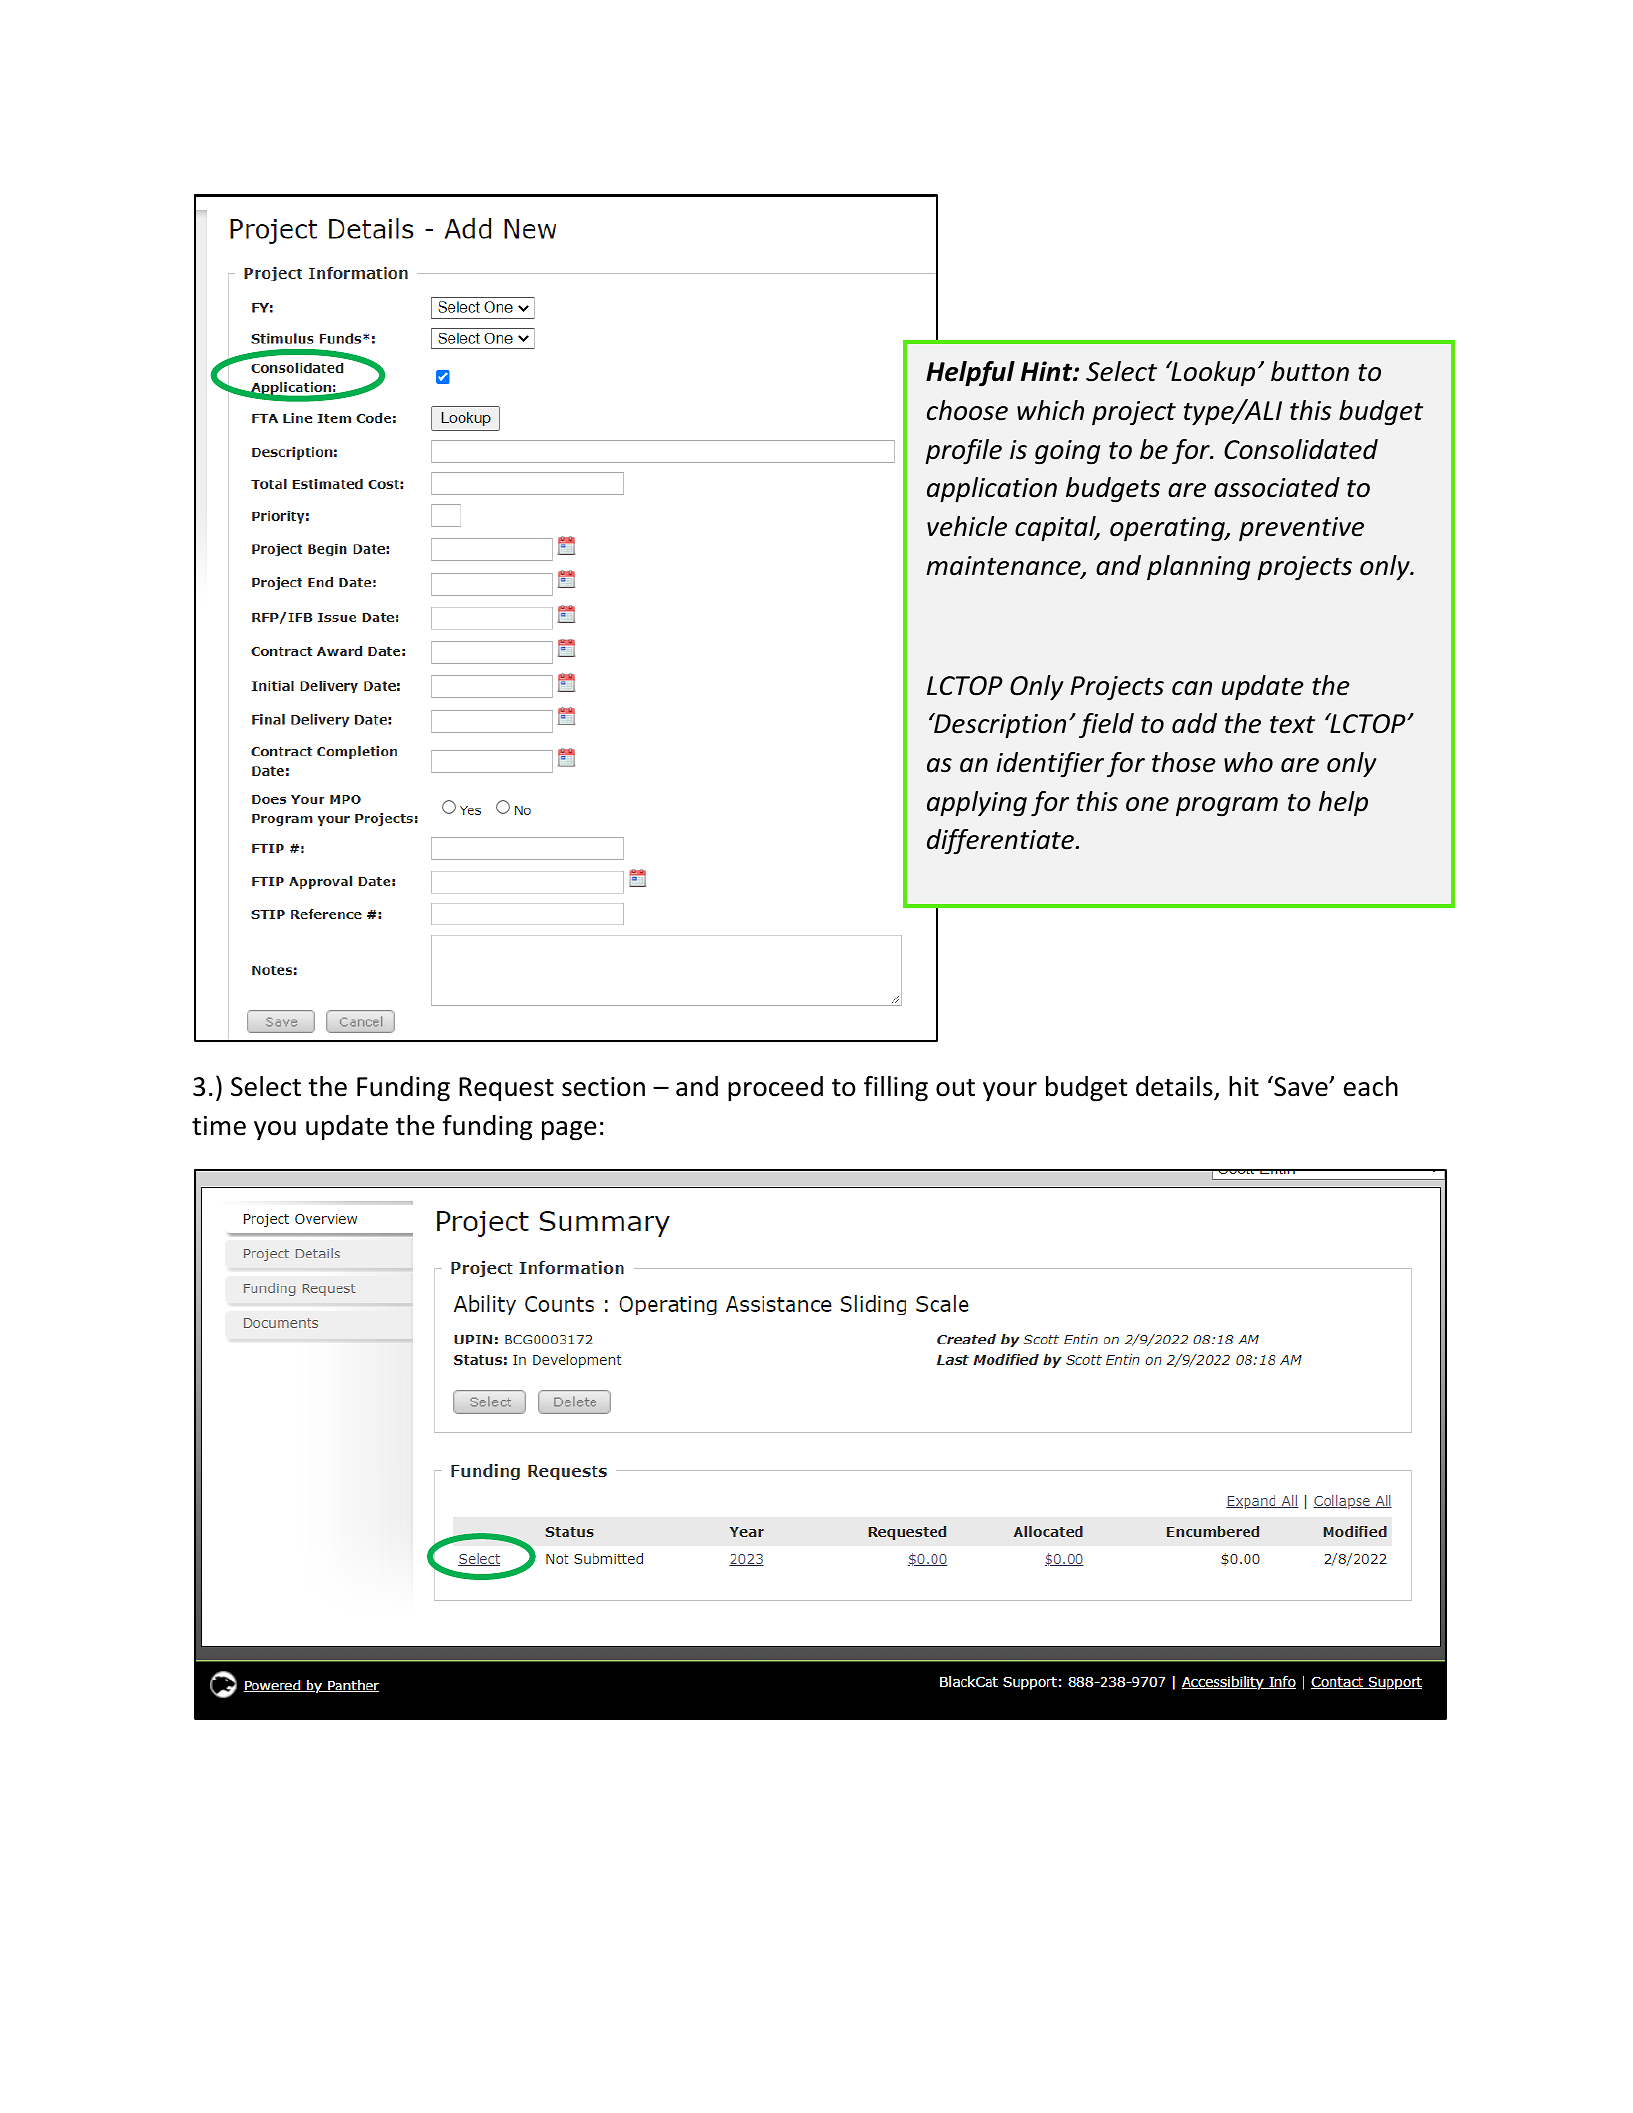 This page has height=2113, width=1633. I want to click on program, so click(1227, 807).
